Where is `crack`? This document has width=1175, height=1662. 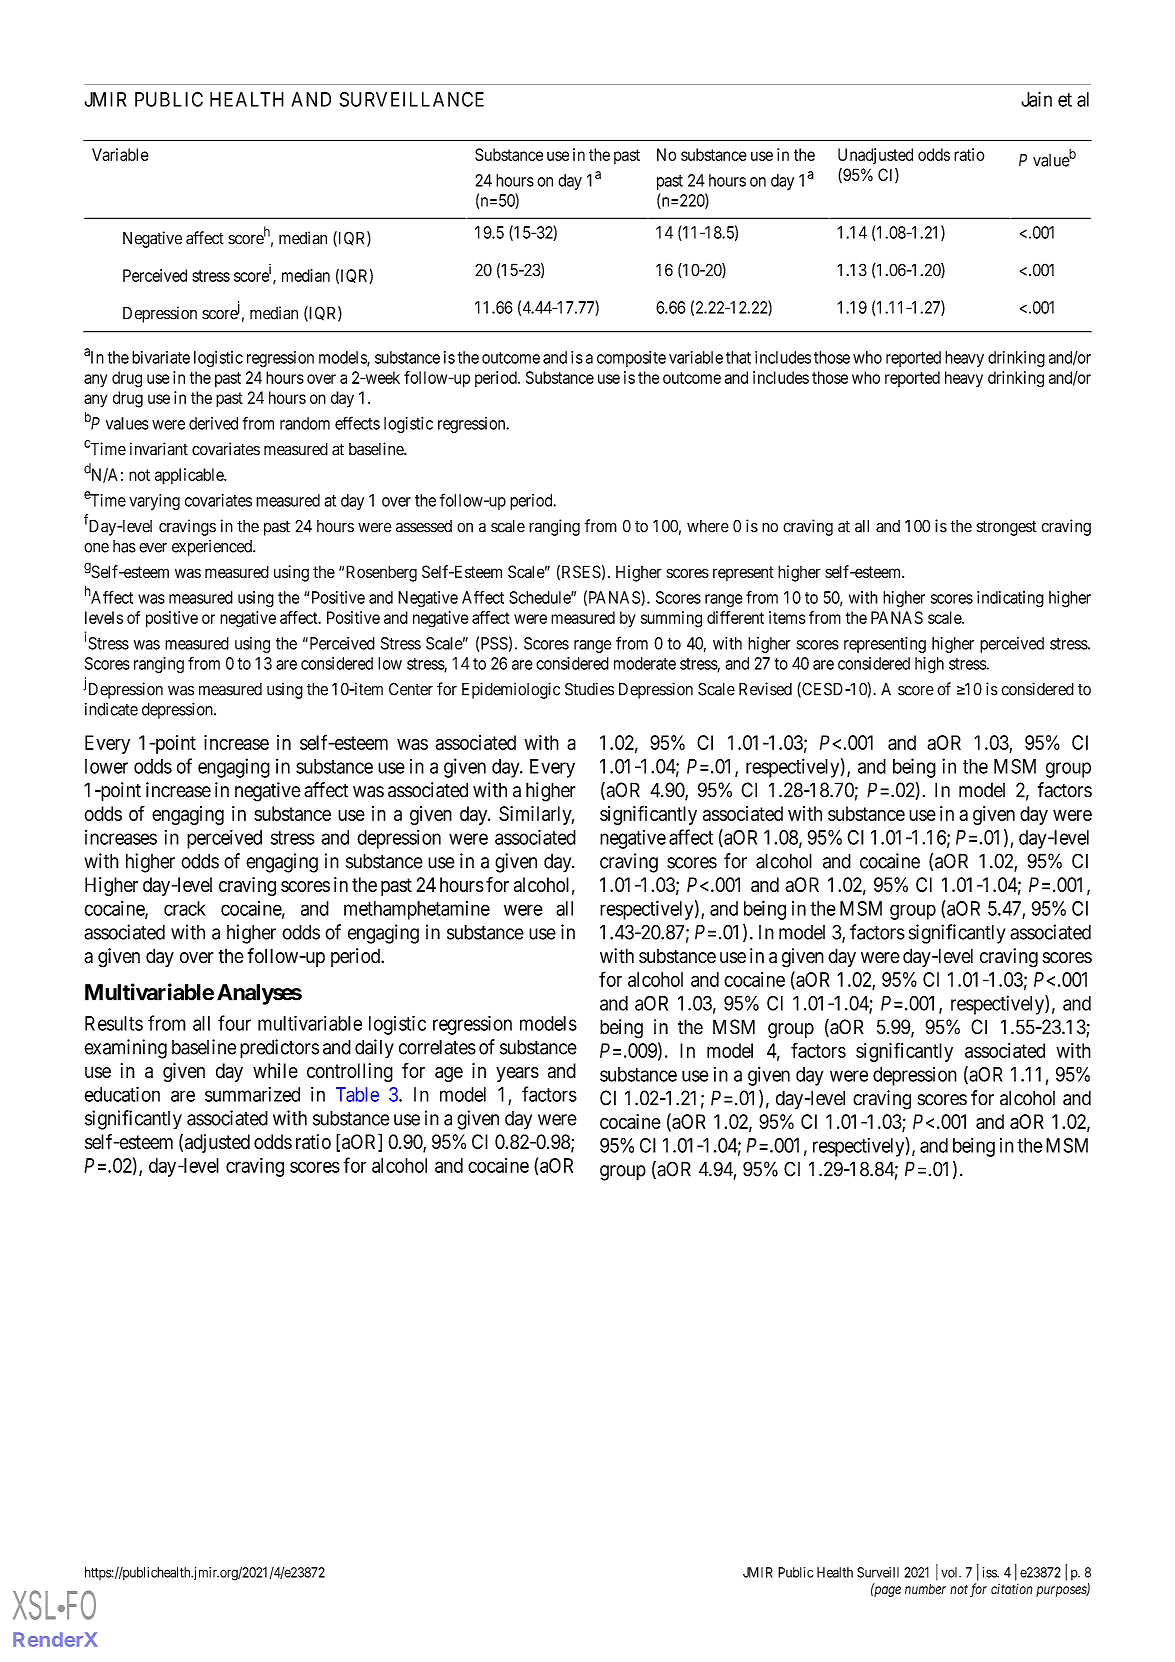
crack is located at coordinates (185, 908).
